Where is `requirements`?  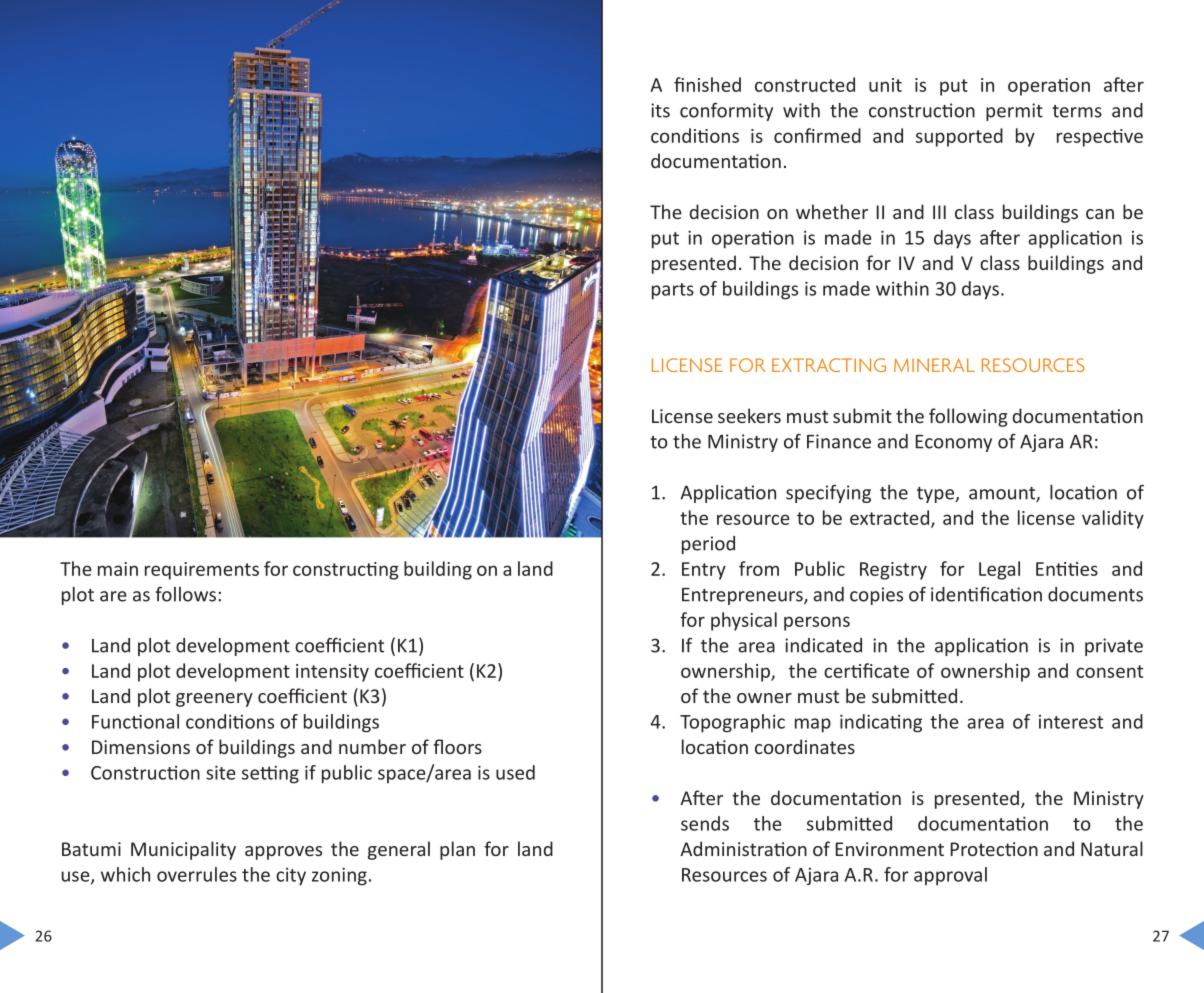 requirements is located at coordinates (202, 571).
